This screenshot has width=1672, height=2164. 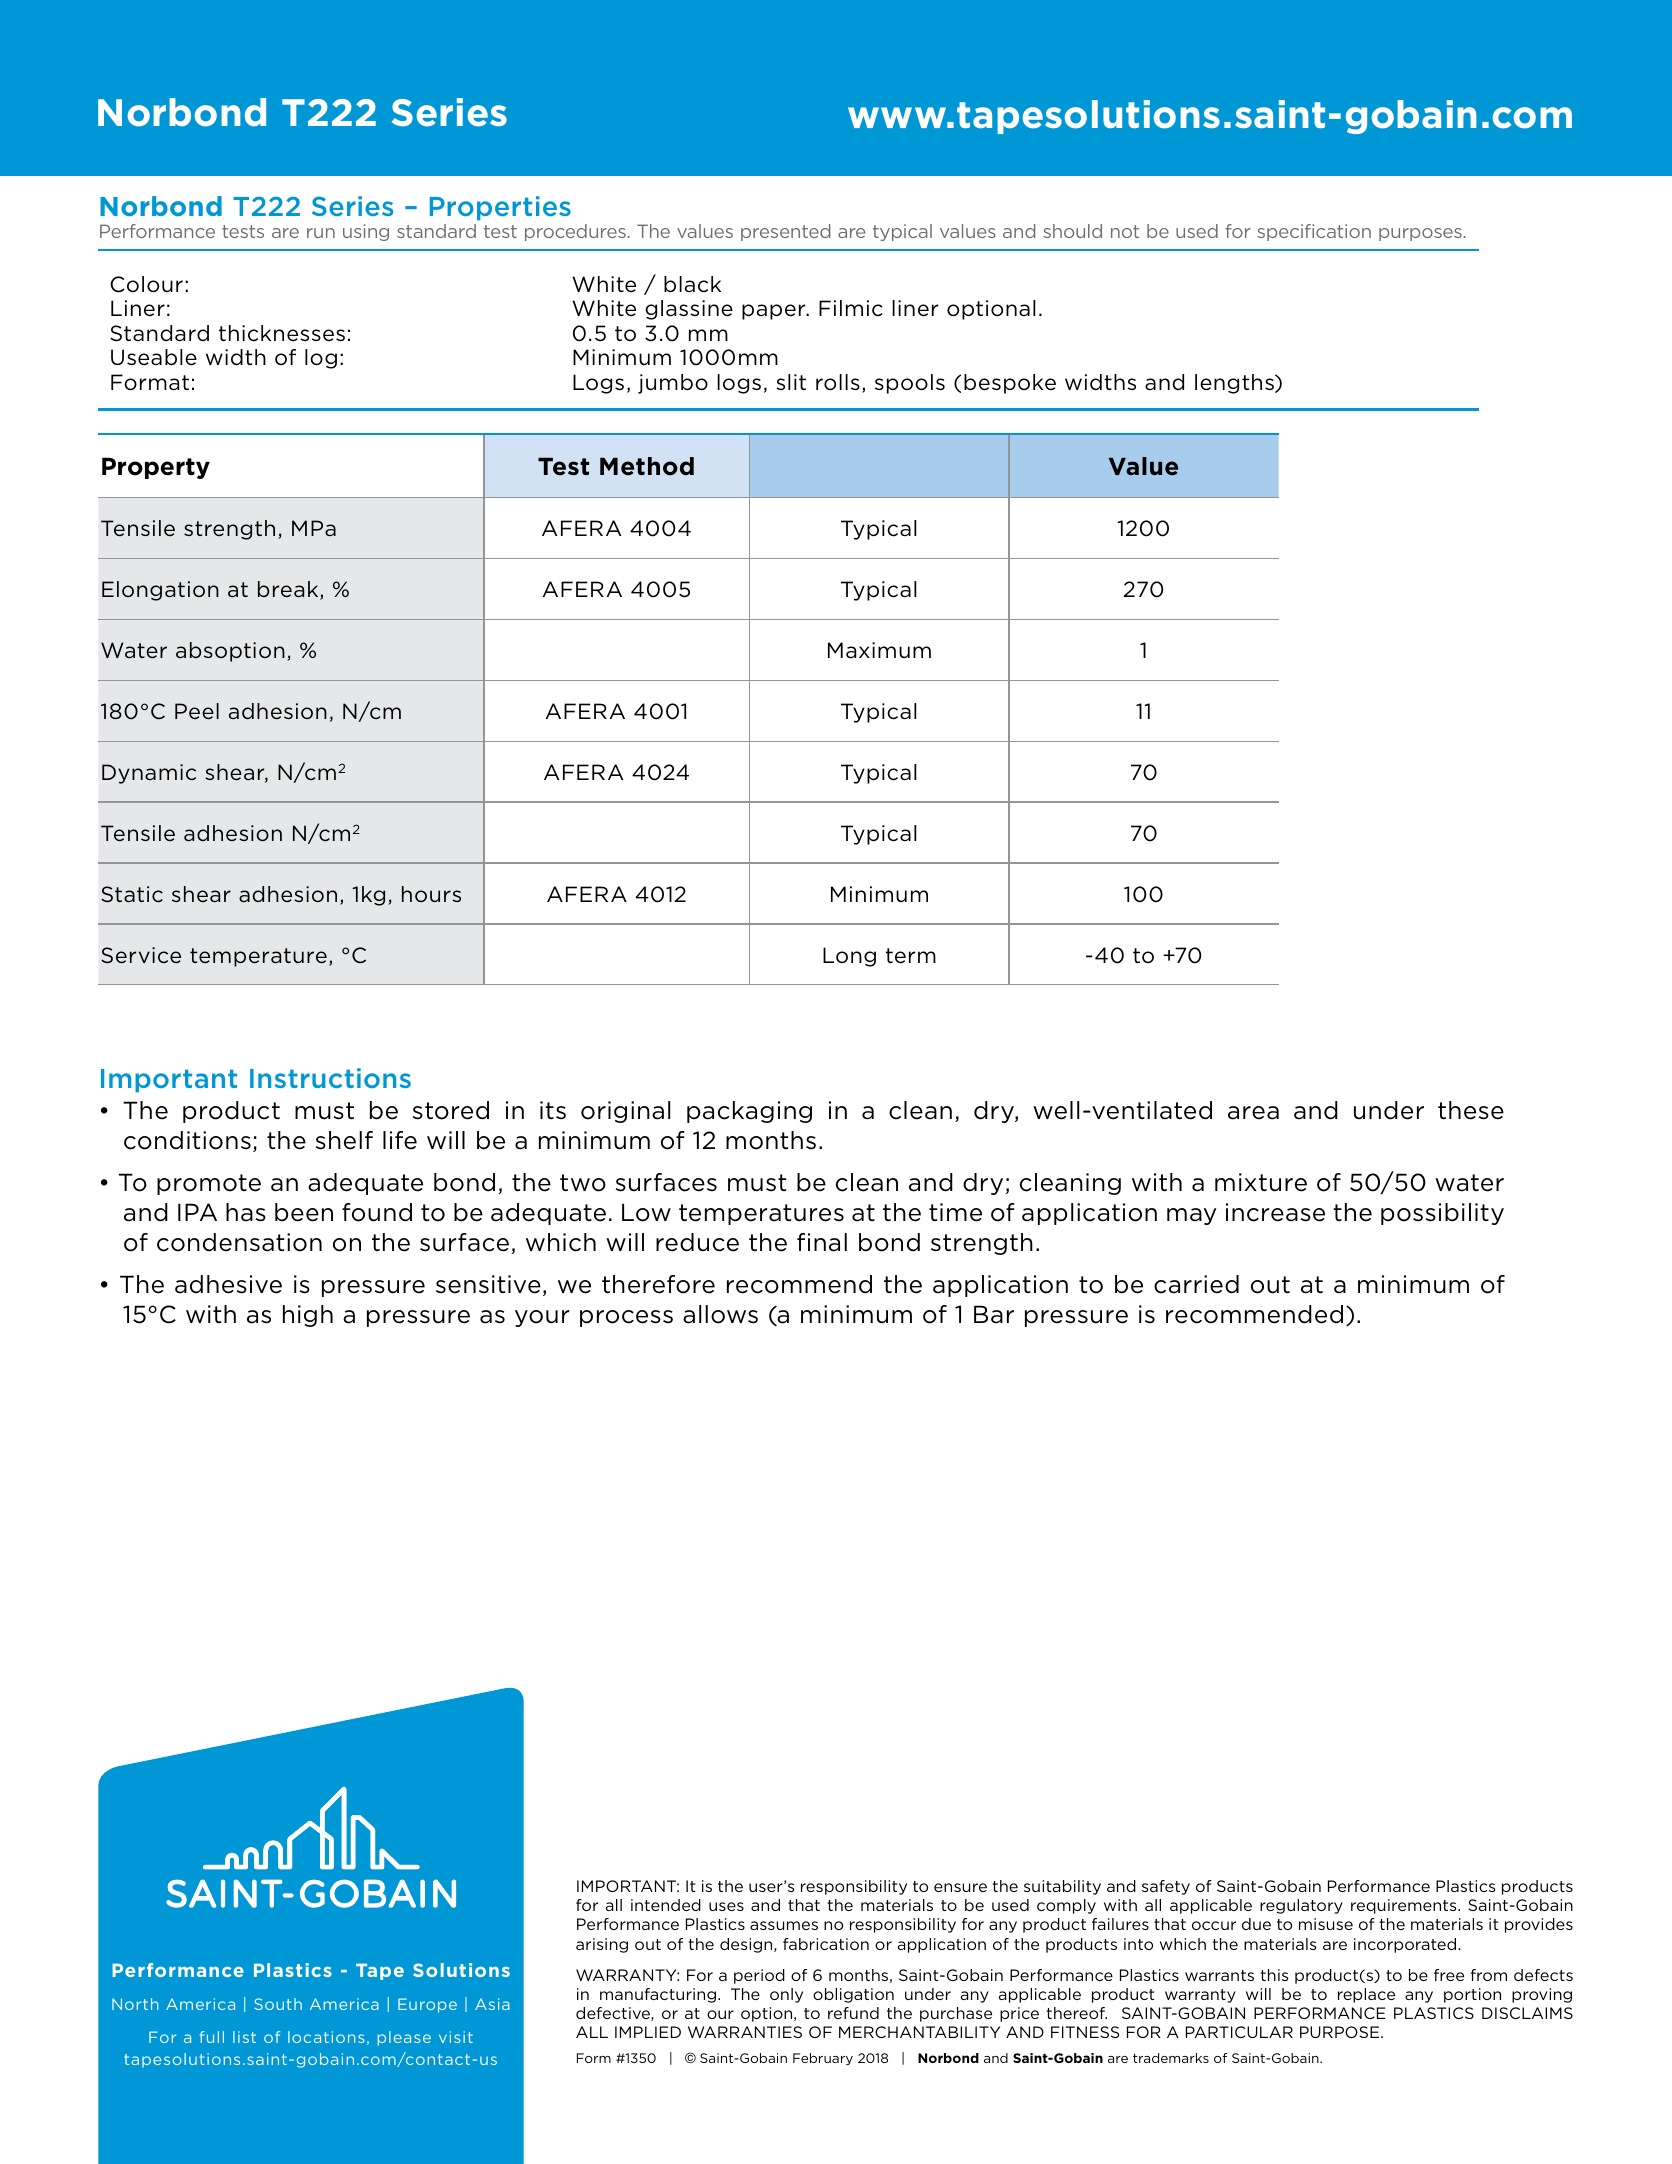 What do you see at coordinates (853, 1995) in the screenshot?
I see `obligation` at bounding box center [853, 1995].
